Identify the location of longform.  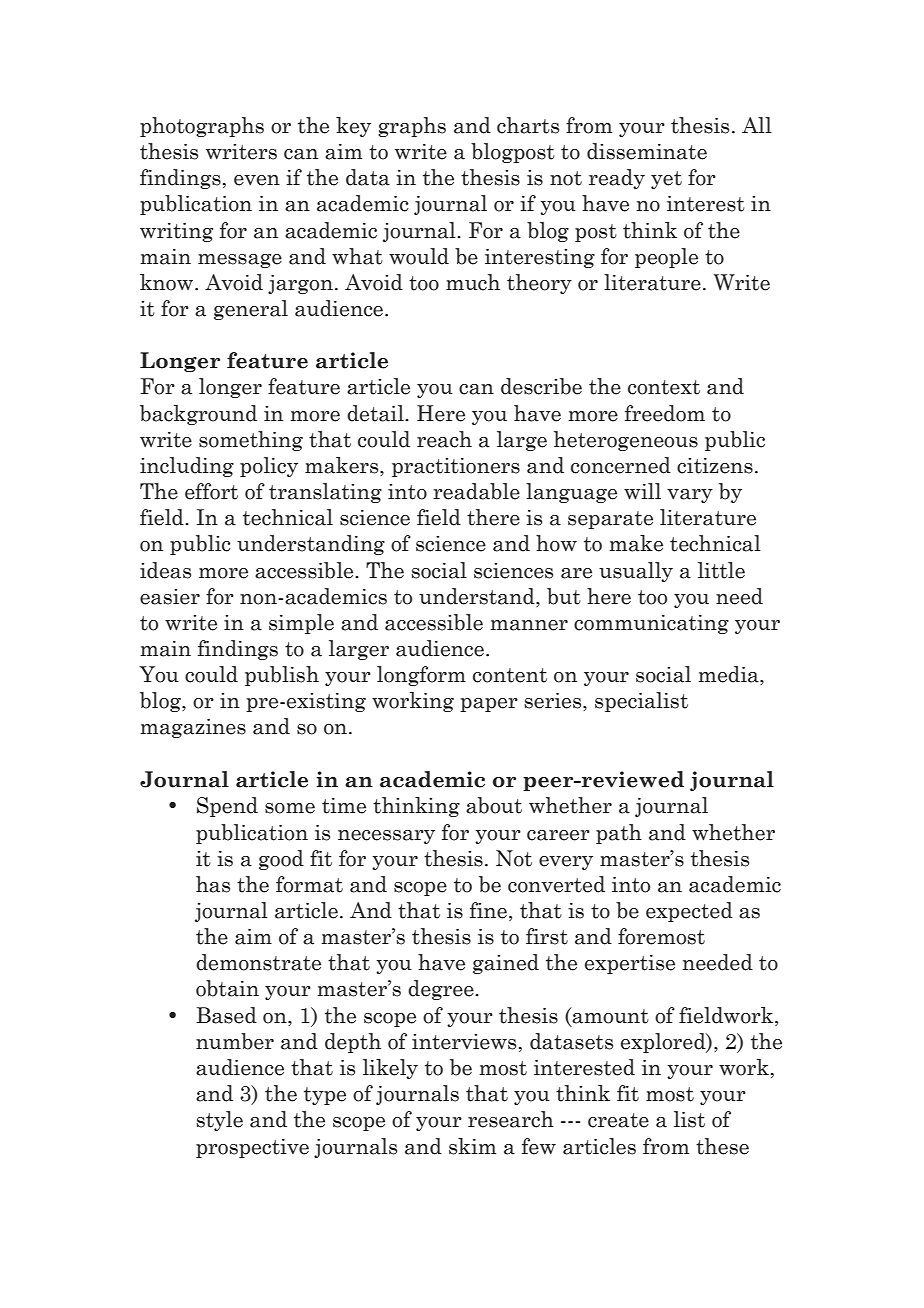
(421, 676).
